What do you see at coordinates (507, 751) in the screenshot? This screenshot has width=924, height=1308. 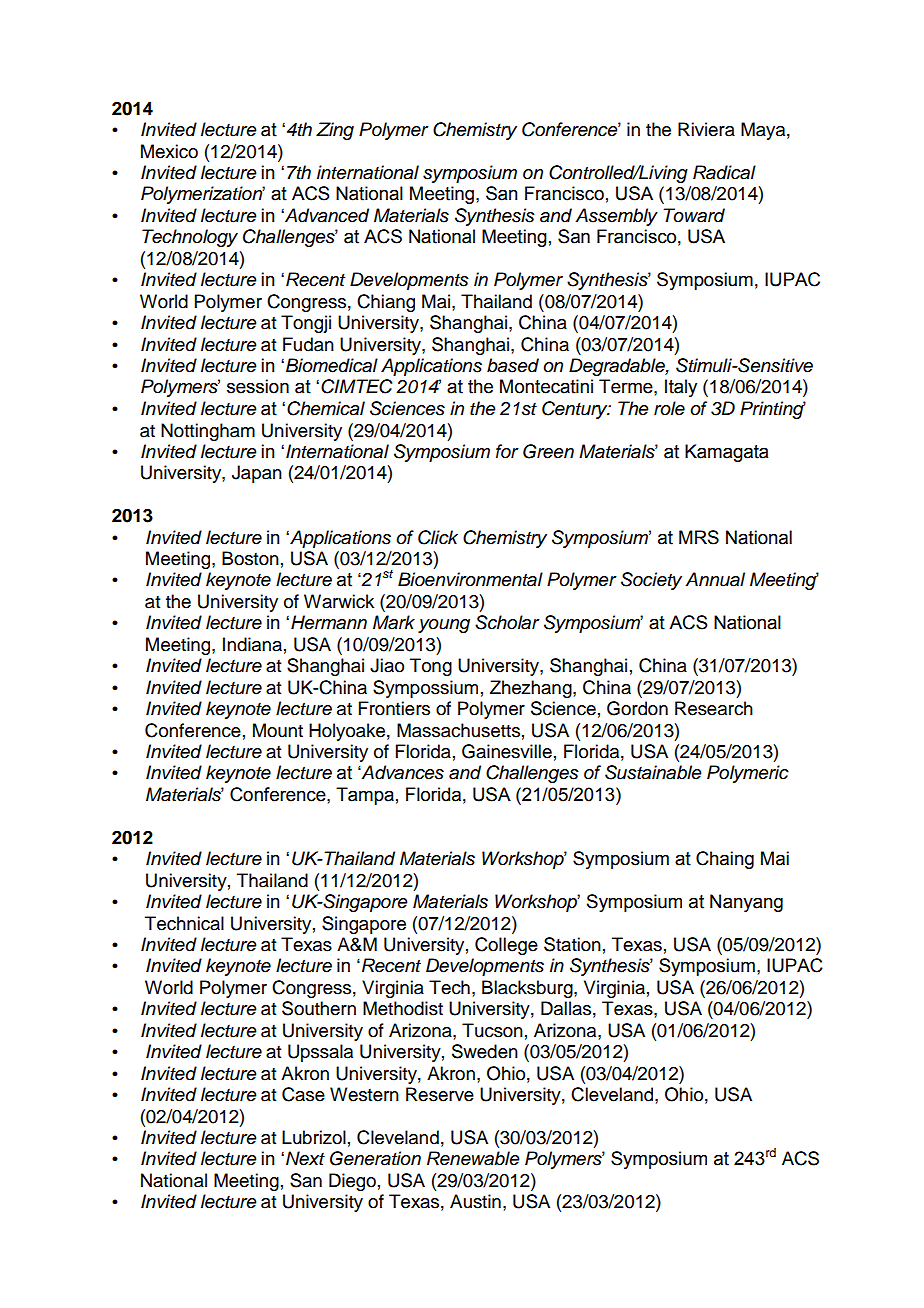 I see `Gainesville` at bounding box center [507, 751].
